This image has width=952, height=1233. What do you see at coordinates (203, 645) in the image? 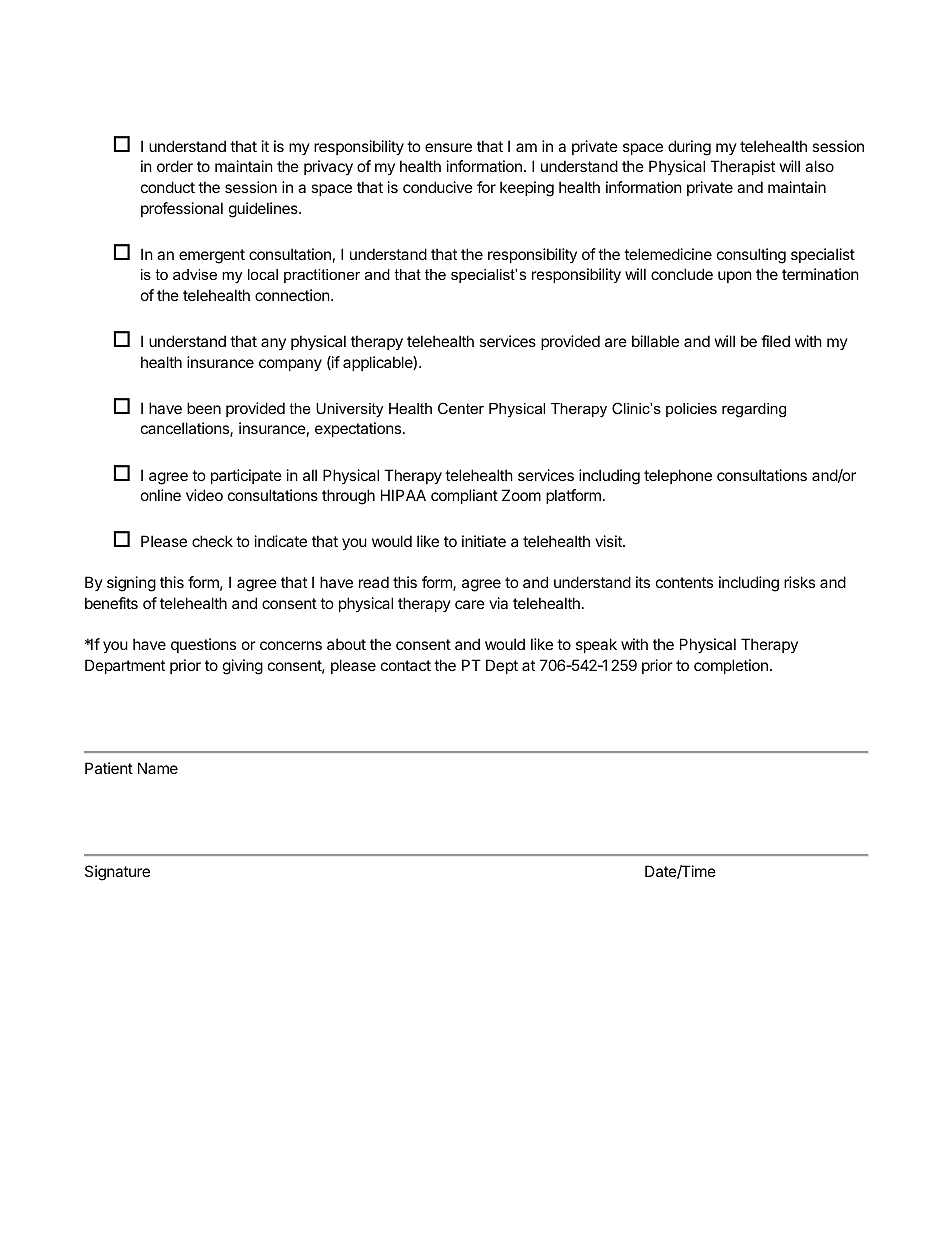
I see `questions` at bounding box center [203, 645].
